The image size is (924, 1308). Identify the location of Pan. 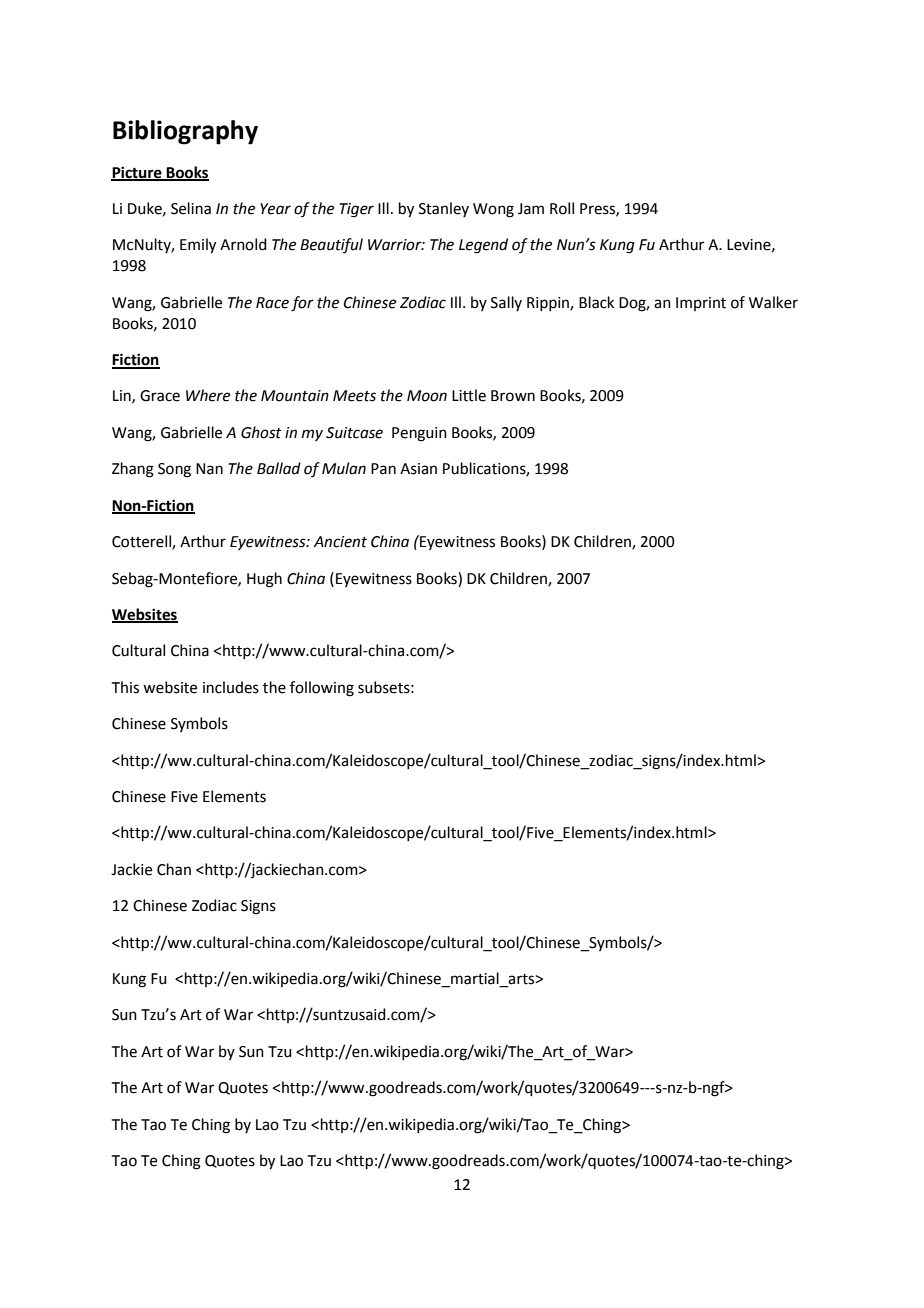
(383, 469).
